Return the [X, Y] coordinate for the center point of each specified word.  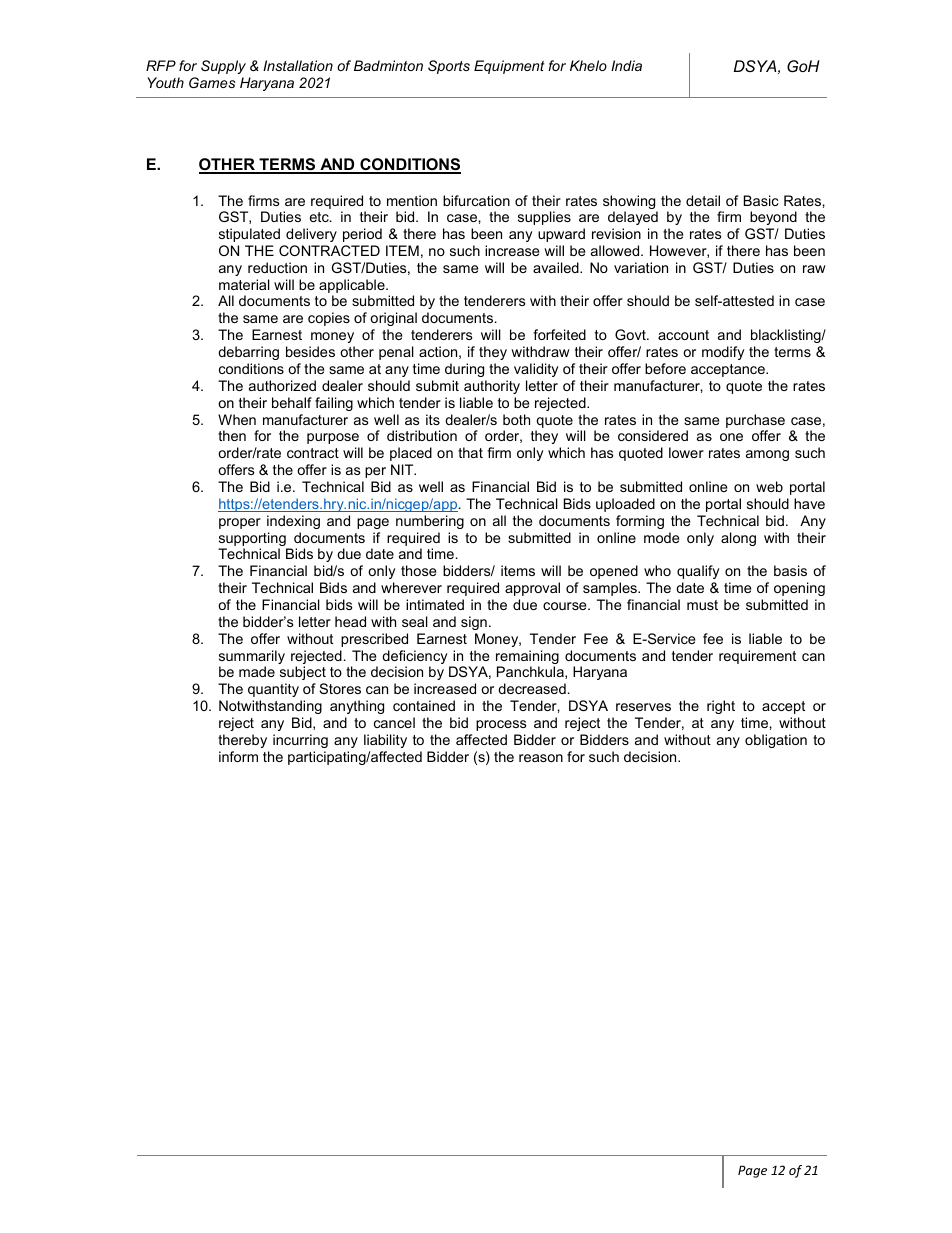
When [237, 419]
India [626, 65]
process [501, 725]
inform [238, 756]
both [516, 419]
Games [212, 82]
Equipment [509, 67]
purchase [755, 421]
